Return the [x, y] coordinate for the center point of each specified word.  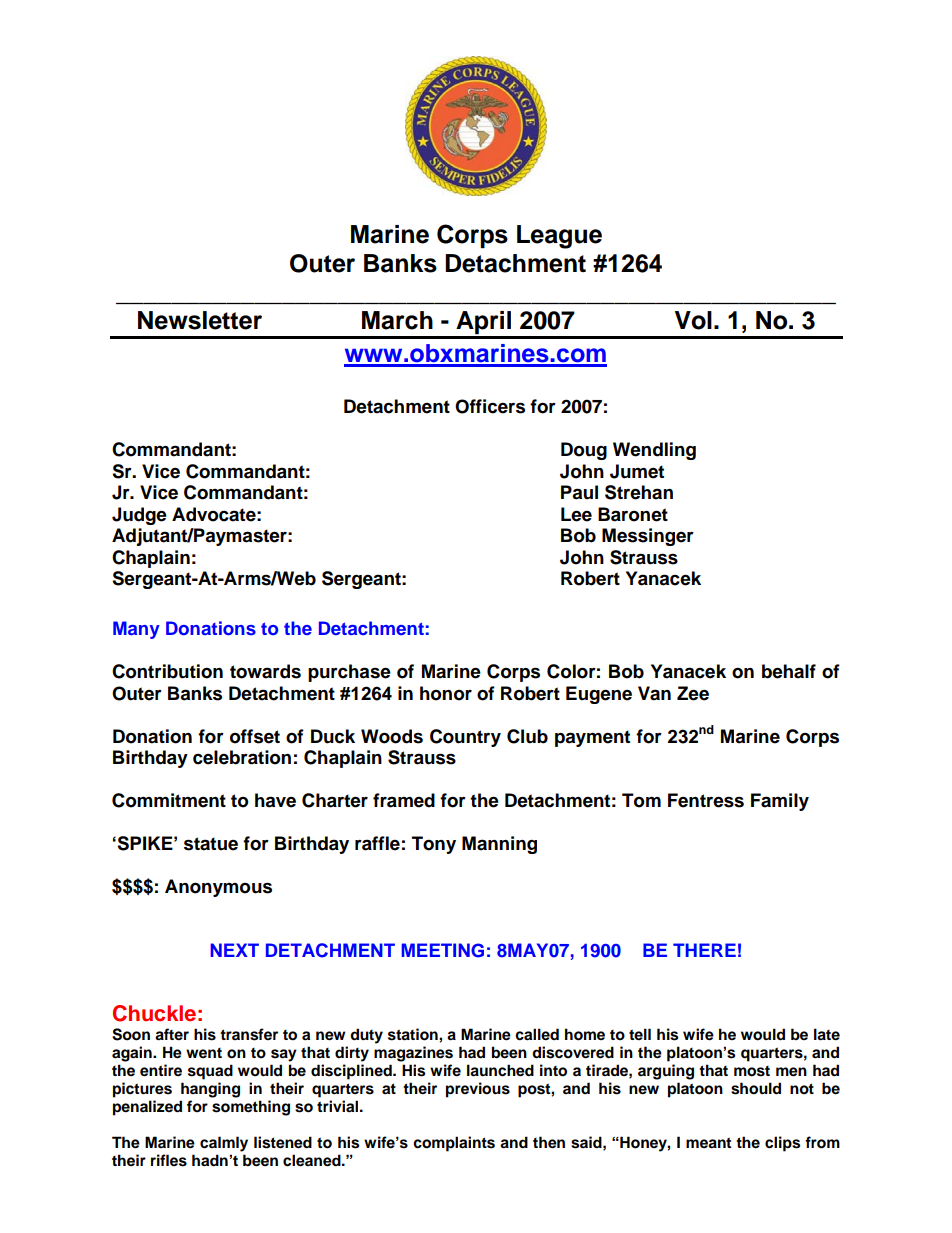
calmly [224, 1144]
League [559, 237]
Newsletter [200, 320]
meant [708, 1143]
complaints [454, 1144]
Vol [693, 320]
